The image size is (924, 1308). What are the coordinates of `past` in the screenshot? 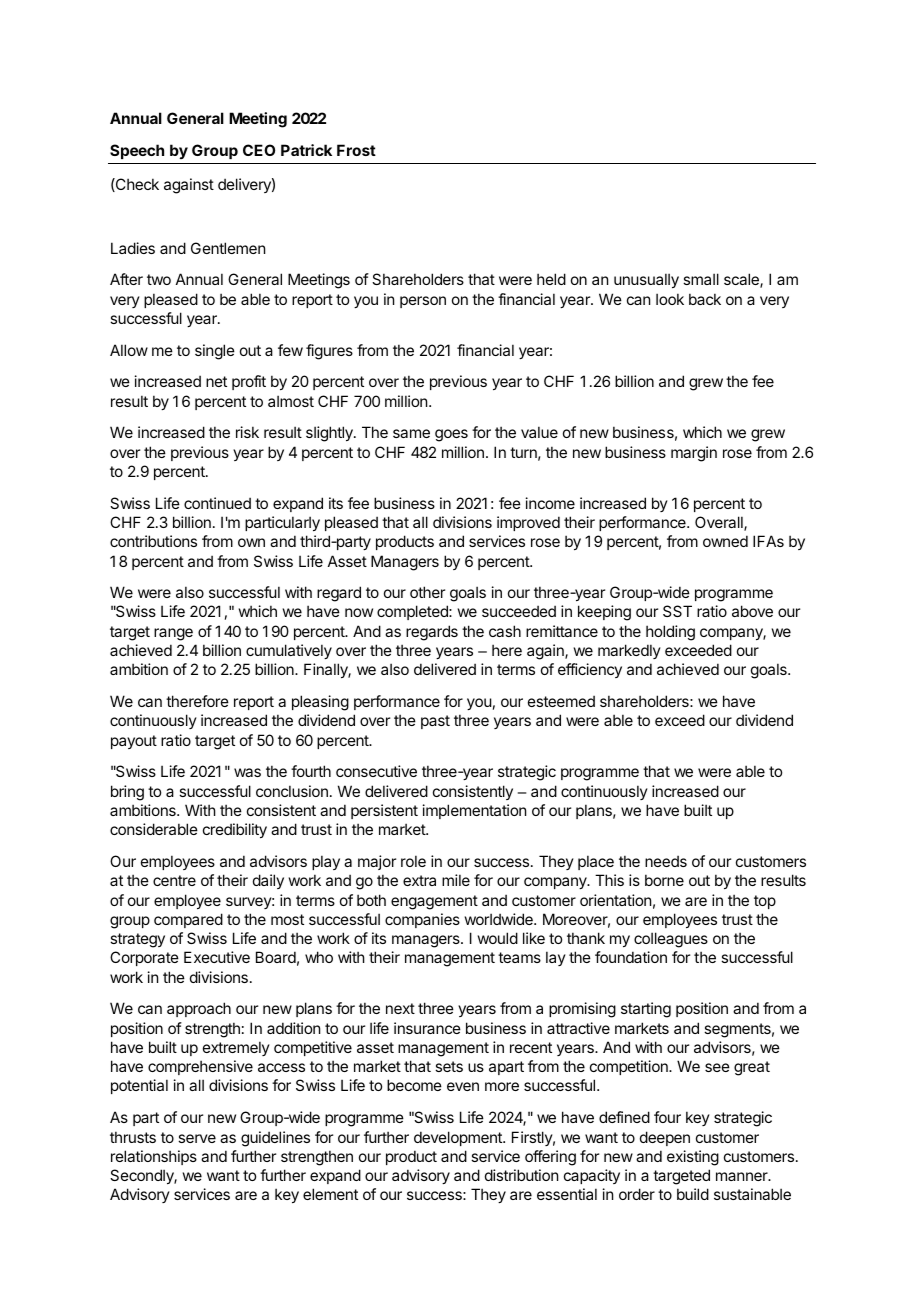 It's located at (435, 722).
